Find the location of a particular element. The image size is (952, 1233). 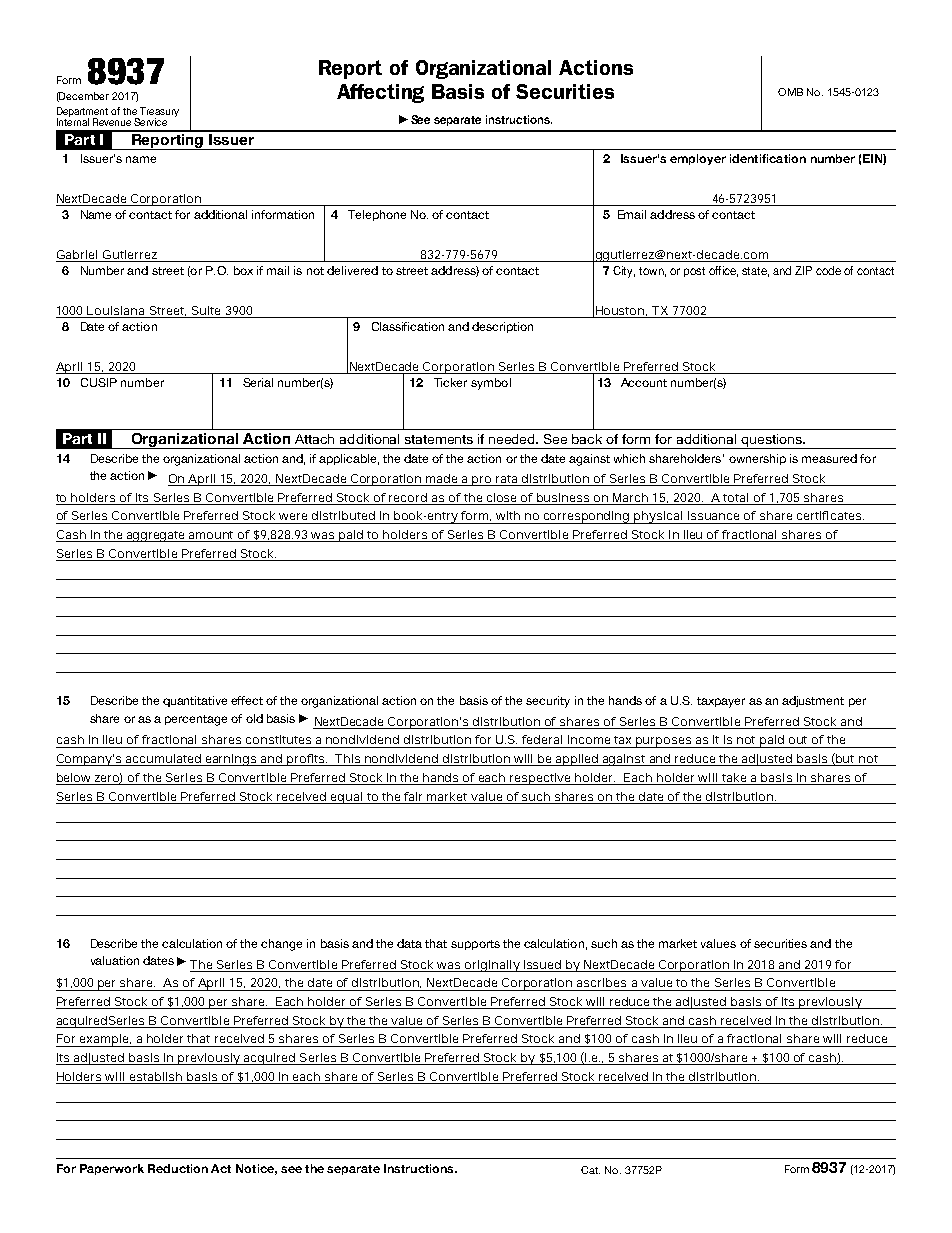

Reduction is located at coordinates (178, 1168).
